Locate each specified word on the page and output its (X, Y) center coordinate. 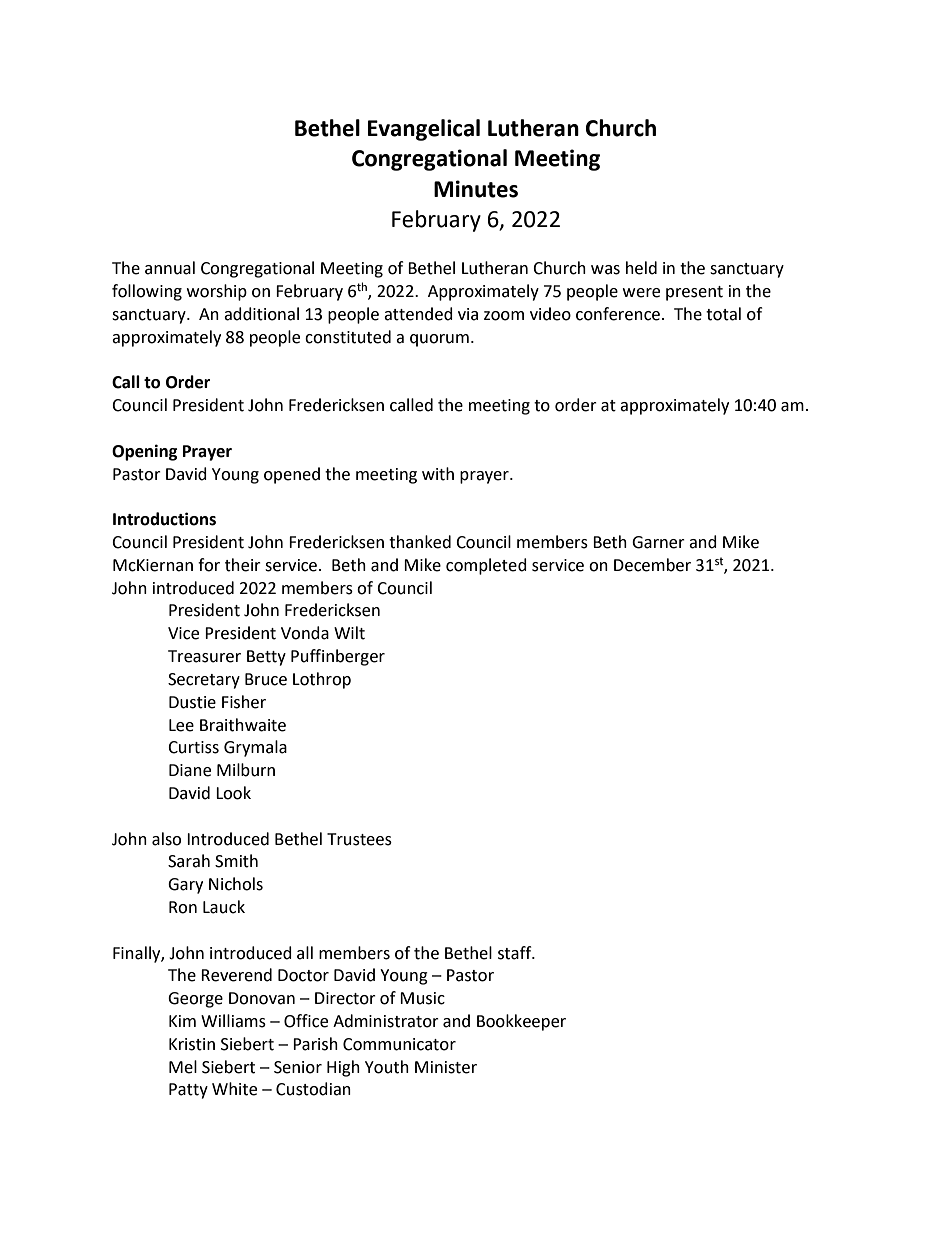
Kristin (192, 1044)
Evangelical (424, 130)
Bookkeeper (521, 1022)
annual (170, 268)
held (641, 268)
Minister (446, 1067)
